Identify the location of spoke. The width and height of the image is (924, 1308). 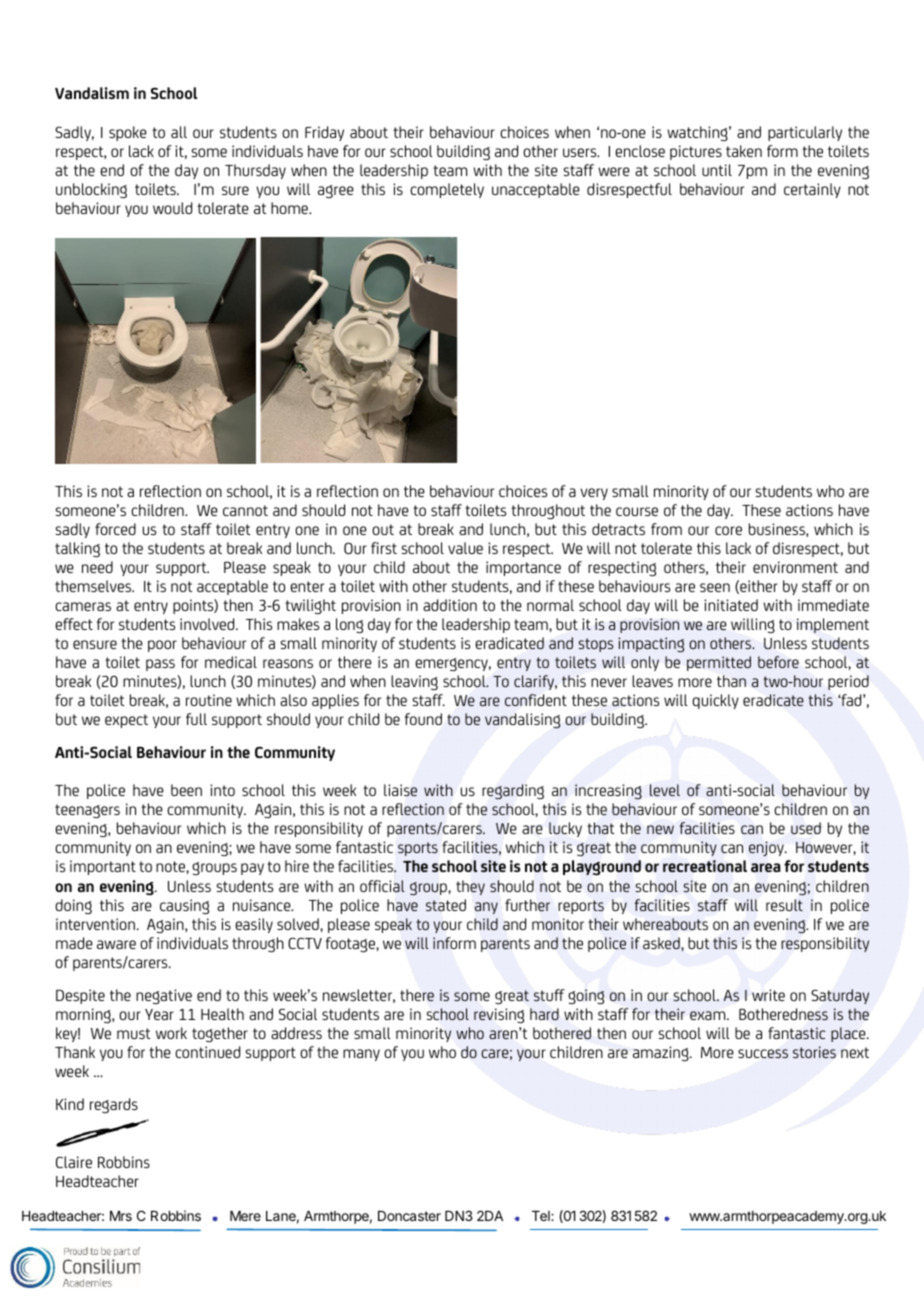
(128, 133).
